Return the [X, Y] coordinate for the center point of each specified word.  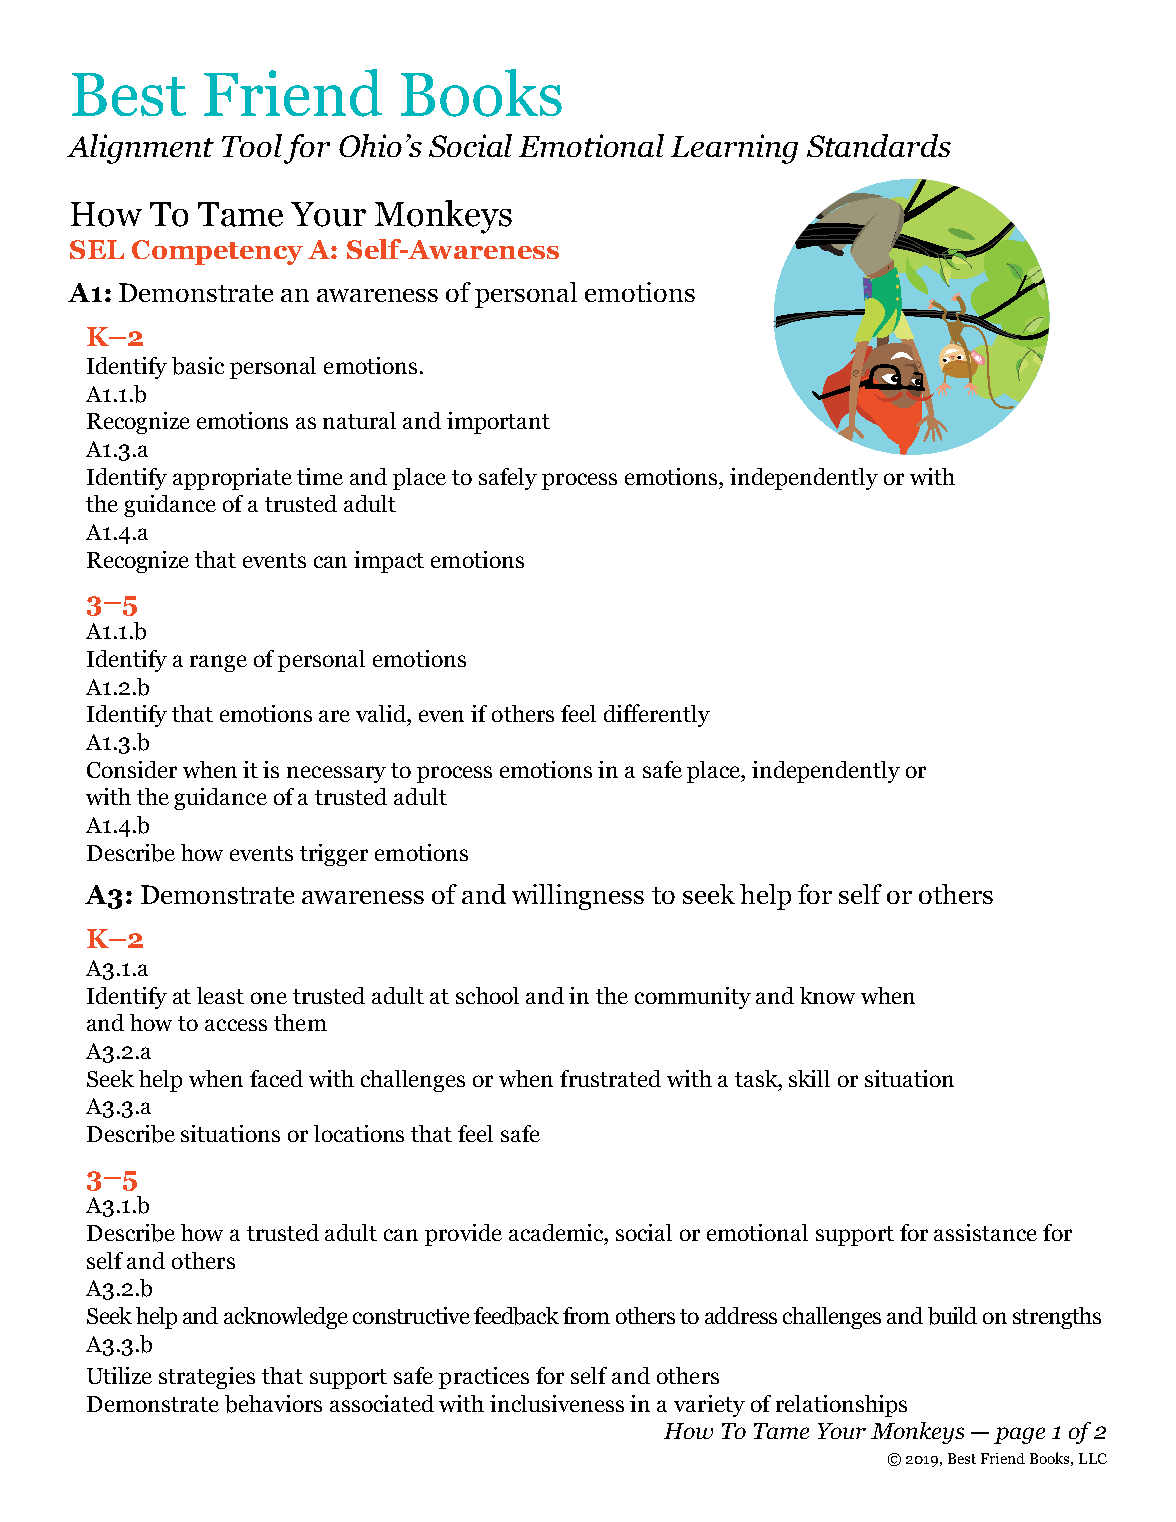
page [1019, 1435]
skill [809, 1078]
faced [276, 1078]
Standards [879, 145]
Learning [734, 149]
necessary [336, 774]
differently [657, 715]
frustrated [610, 1078]
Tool [252, 145]
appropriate [232, 479]
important [498, 423]
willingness [578, 897]
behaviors [273, 1404]
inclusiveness [557, 1403]
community [693, 998]
